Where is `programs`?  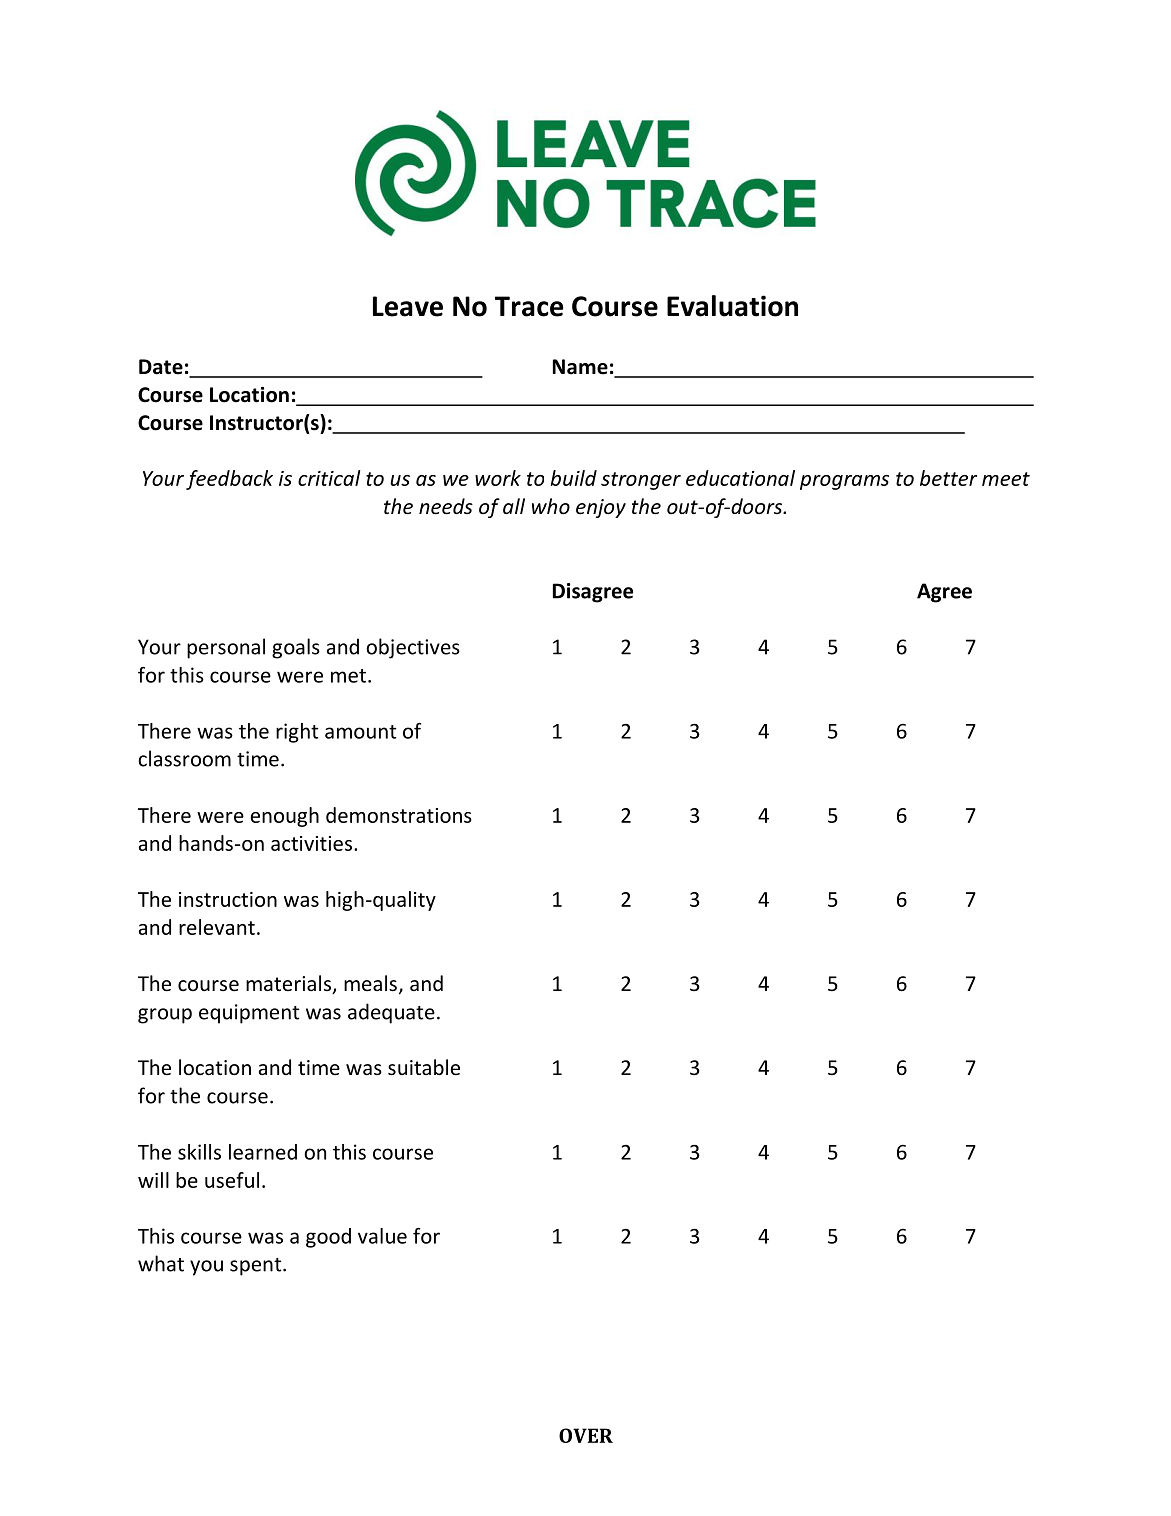
programs is located at coordinates (844, 482).
